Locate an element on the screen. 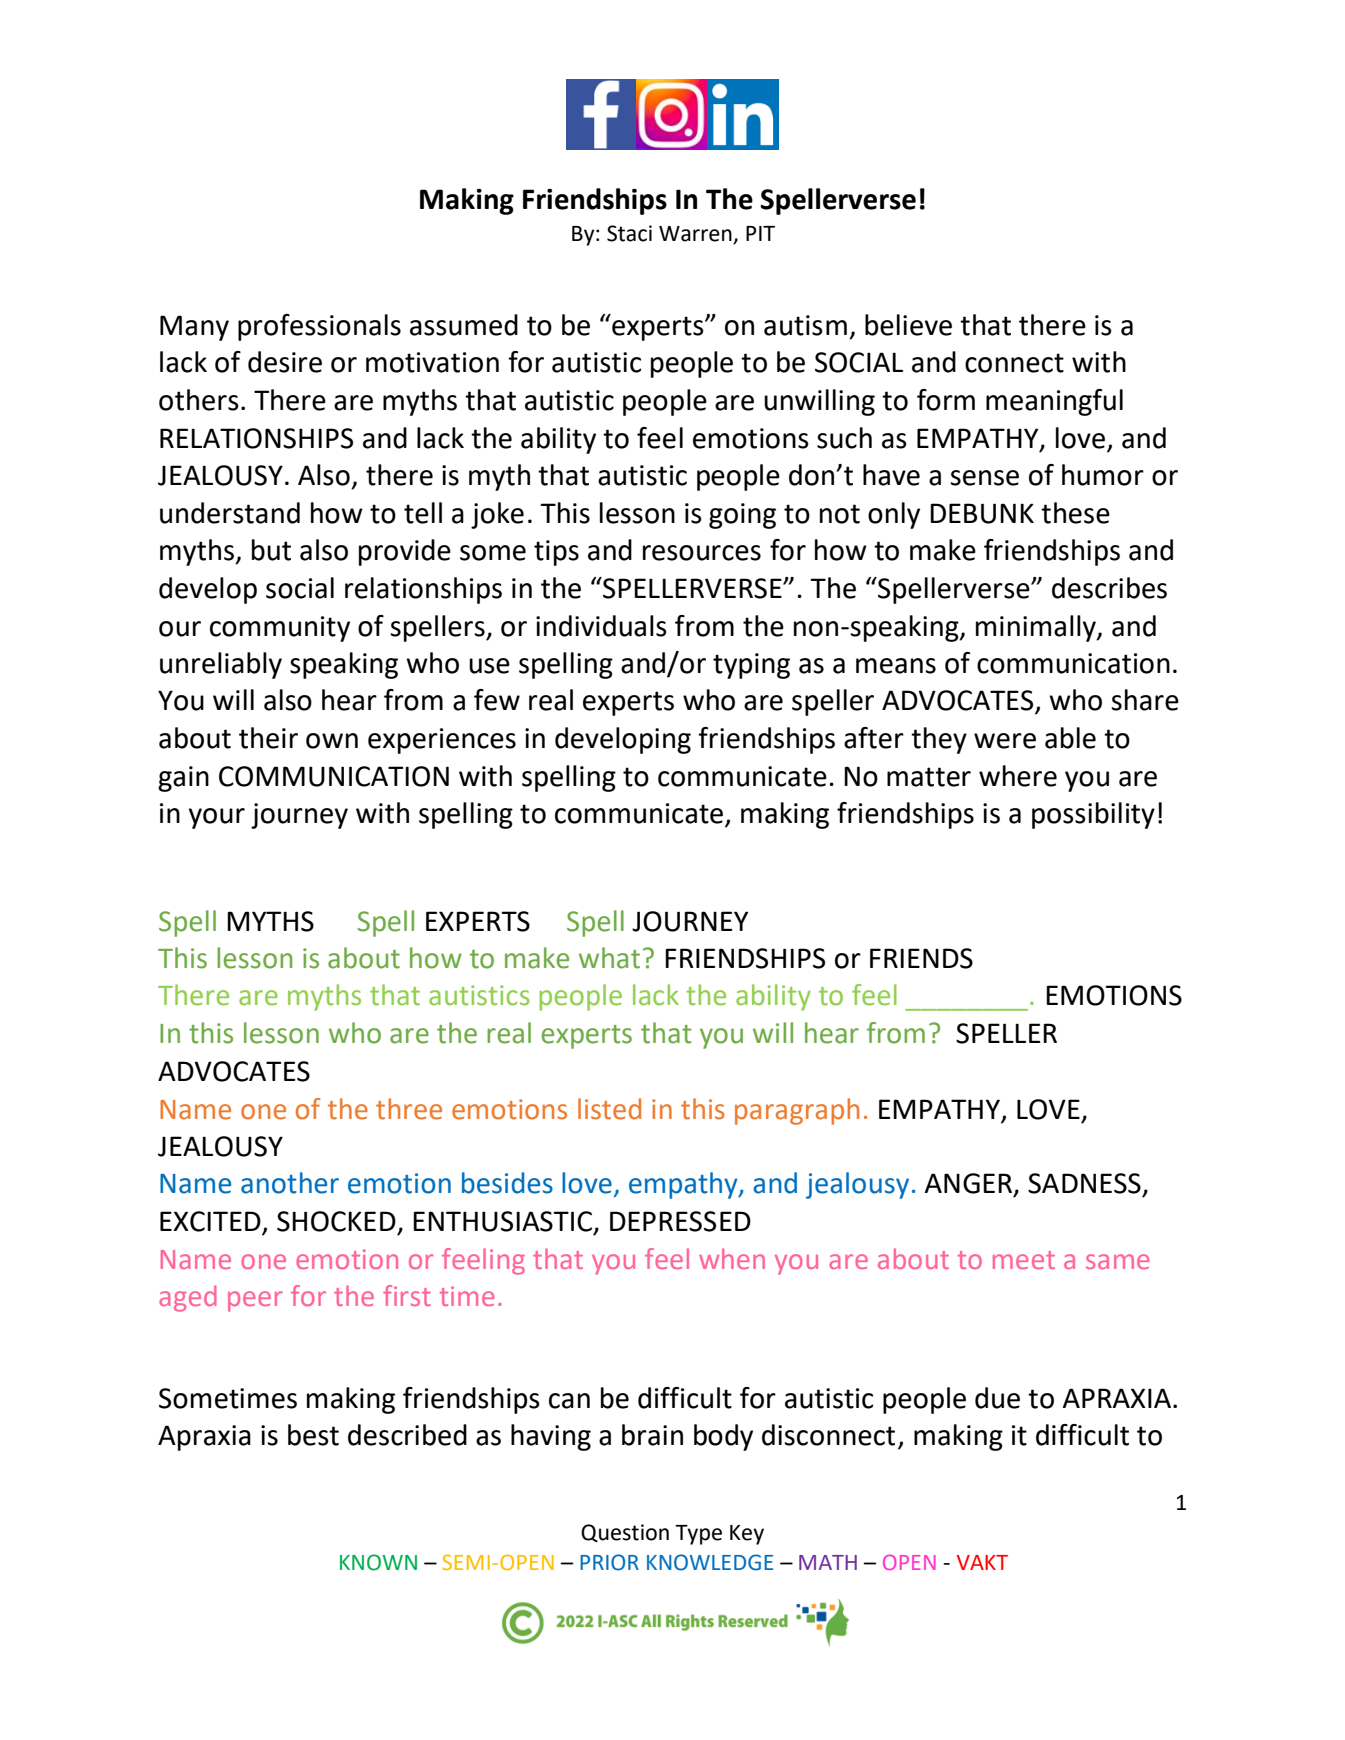 Image resolution: width=1345 pixels, height=1740 pixels. believe is located at coordinates (908, 325).
